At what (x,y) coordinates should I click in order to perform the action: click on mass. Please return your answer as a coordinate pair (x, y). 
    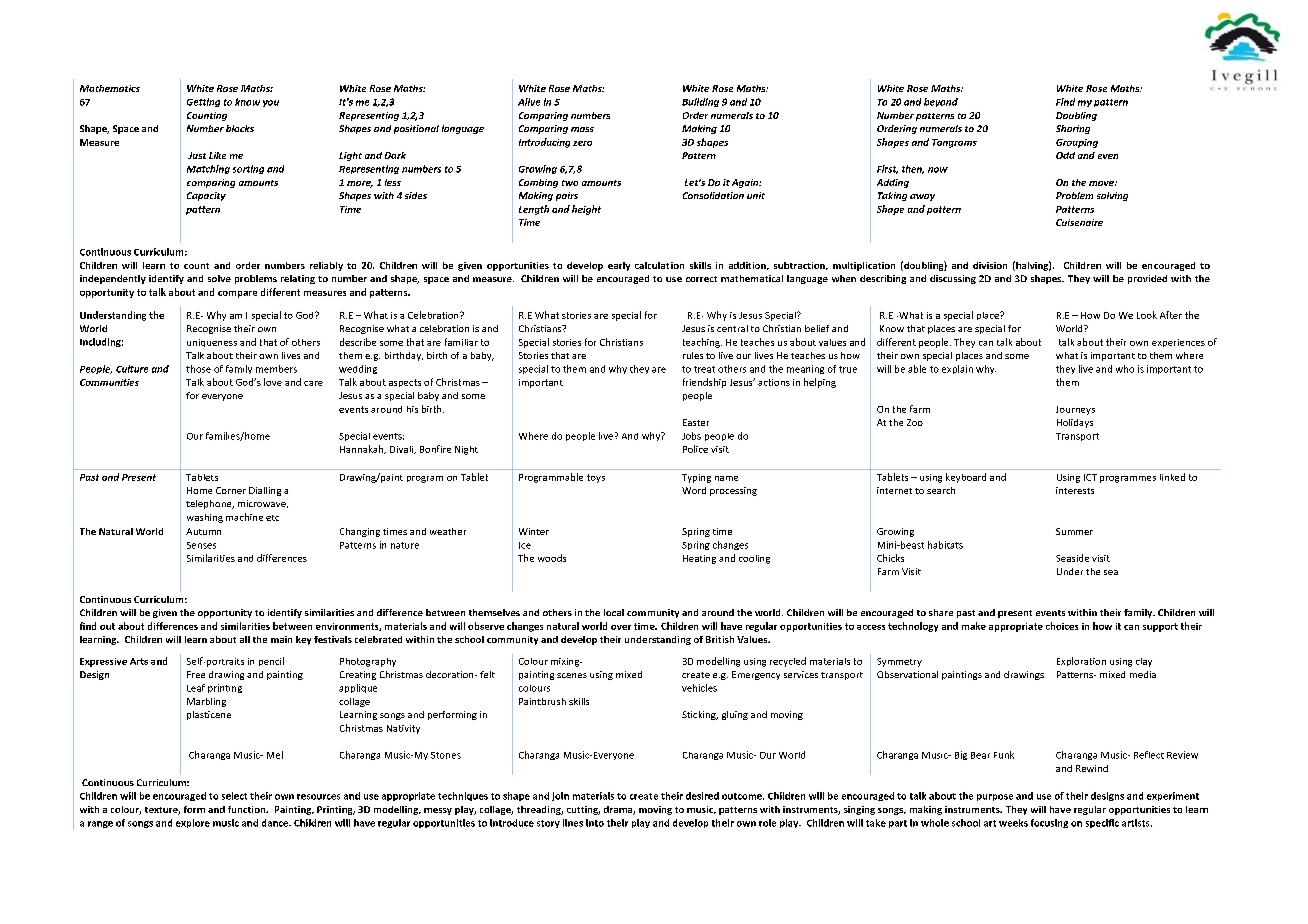
    Looking at the image, I should click on (582, 129).
